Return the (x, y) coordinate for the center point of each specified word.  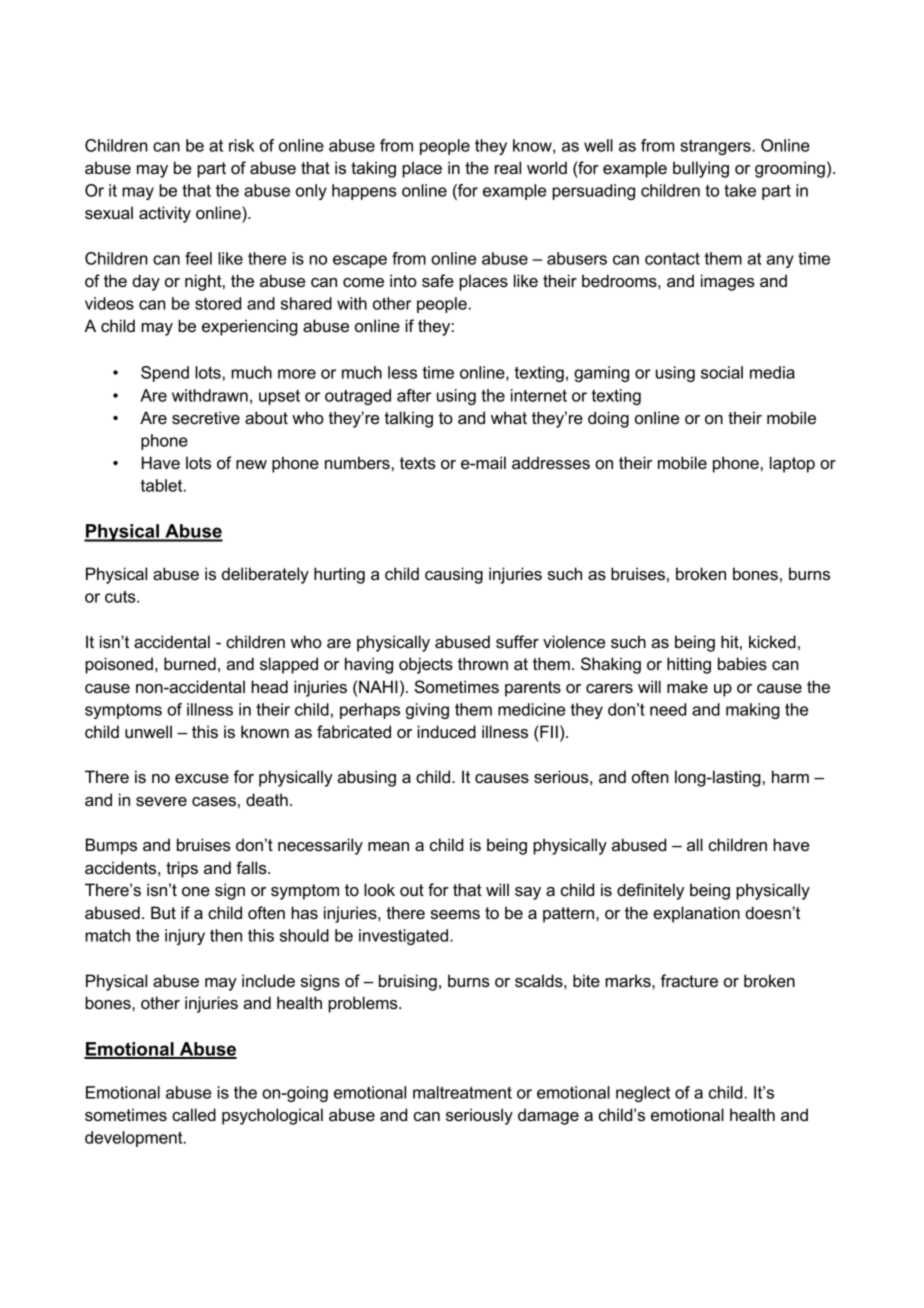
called (194, 1115)
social (722, 372)
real (508, 168)
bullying (701, 169)
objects (426, 665)
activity (165, 214)
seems (455, 915)
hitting (689, 665)
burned (190, 664)
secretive (206, 418)
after (414, 395)
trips (182, 869)
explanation (696, 914)
